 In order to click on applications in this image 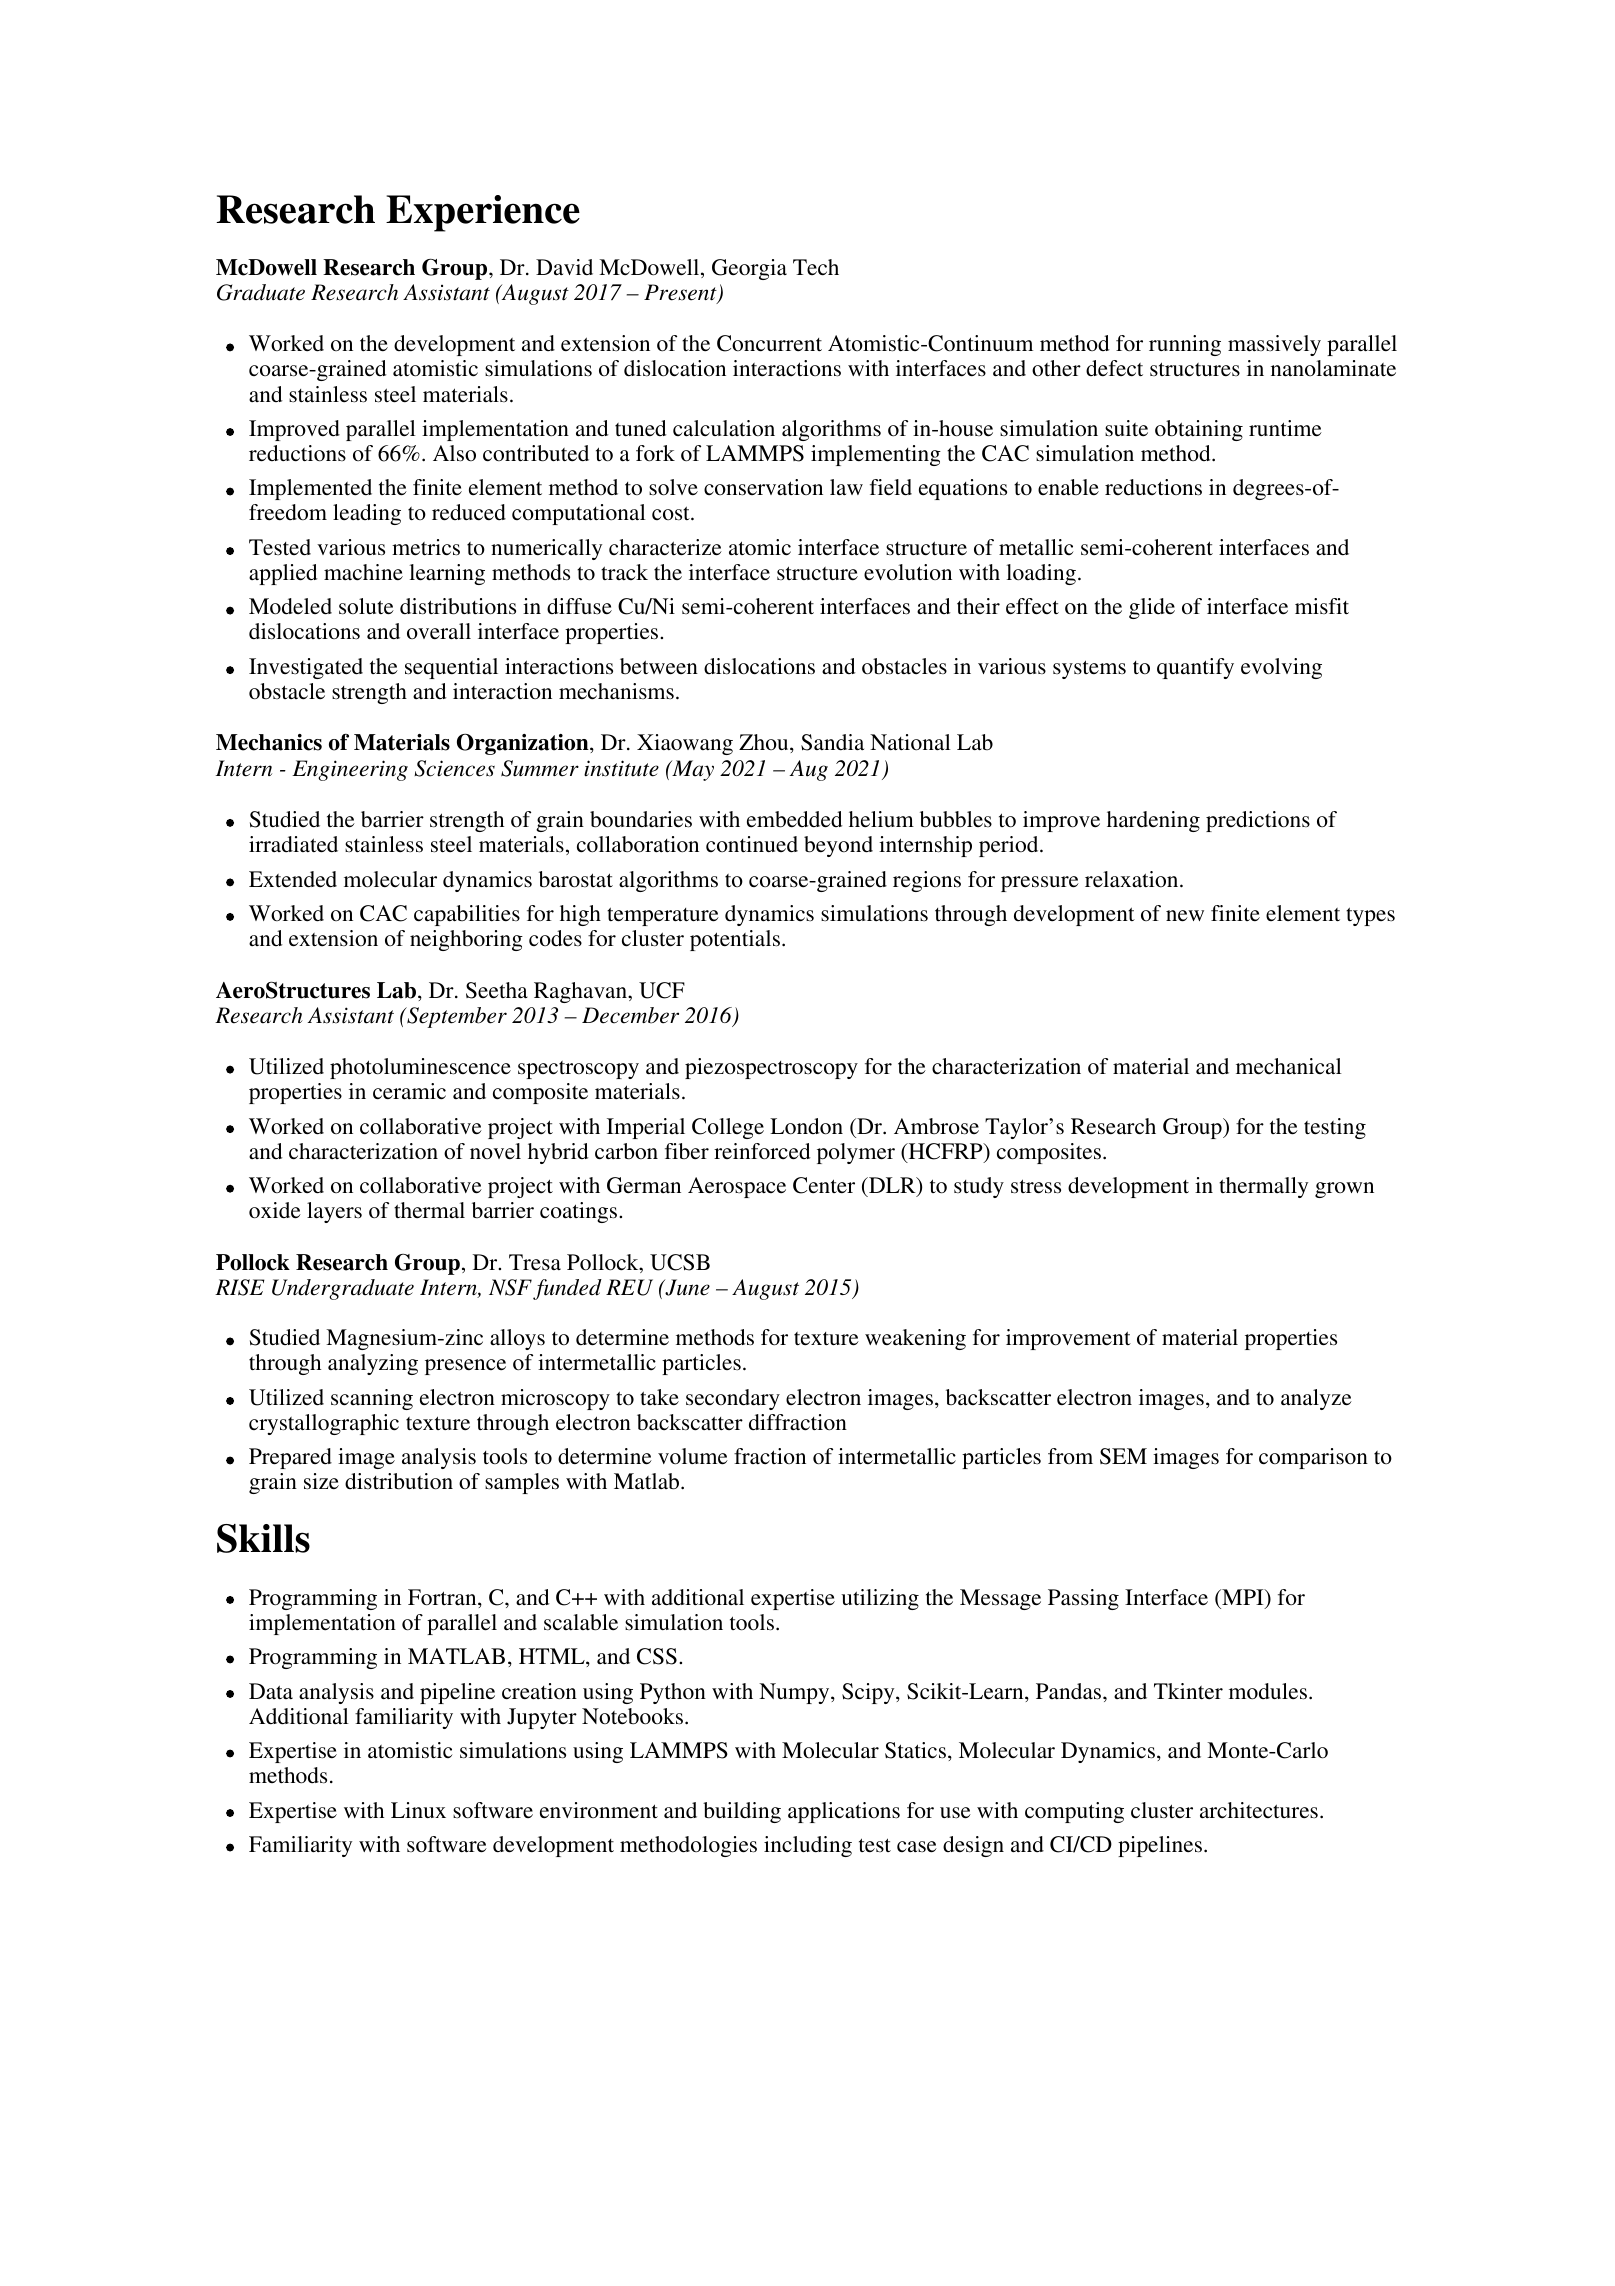, I will do `click(844, 1812)`.
